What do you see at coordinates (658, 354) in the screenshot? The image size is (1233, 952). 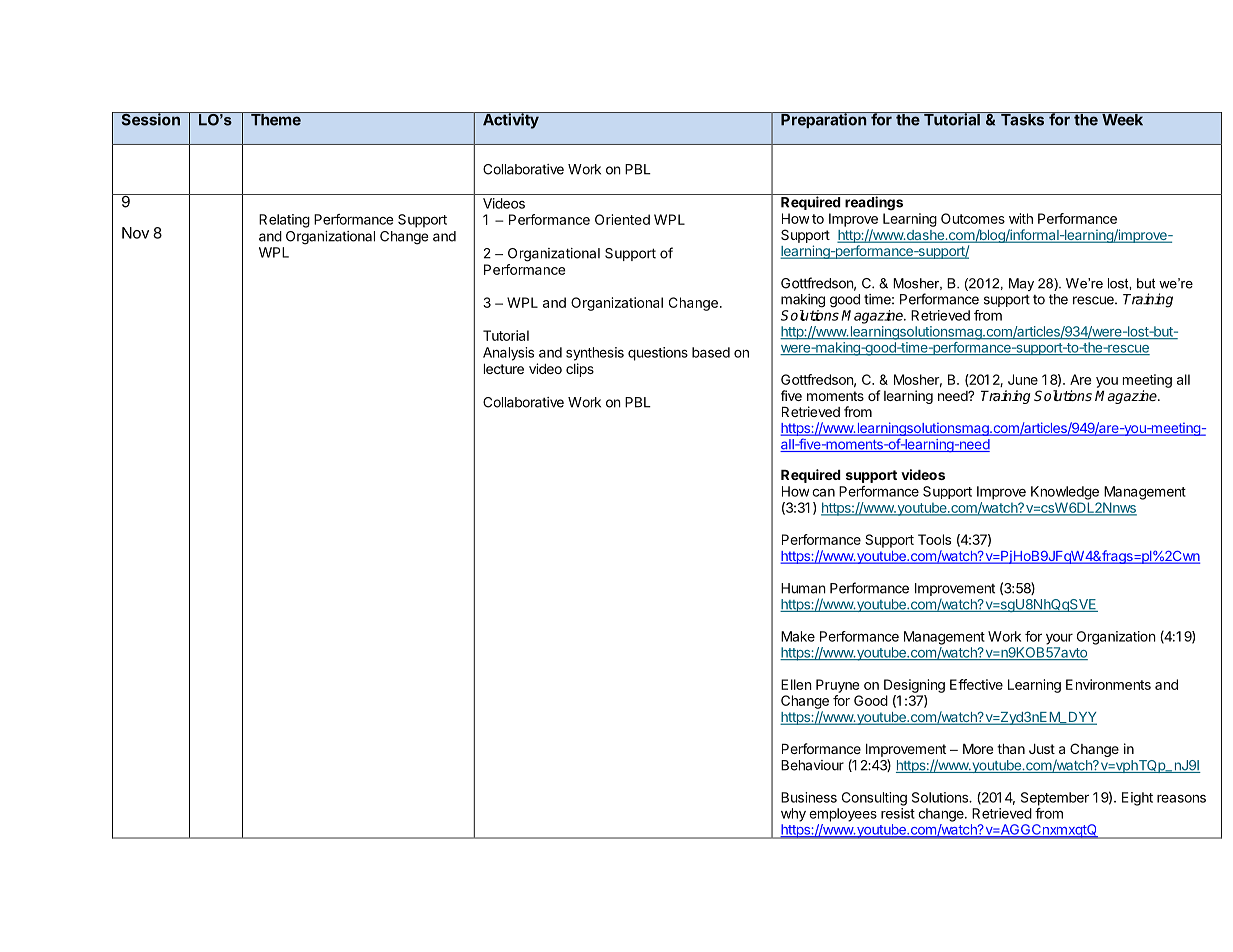 I see `questions` at bounding box center [658, 354].
